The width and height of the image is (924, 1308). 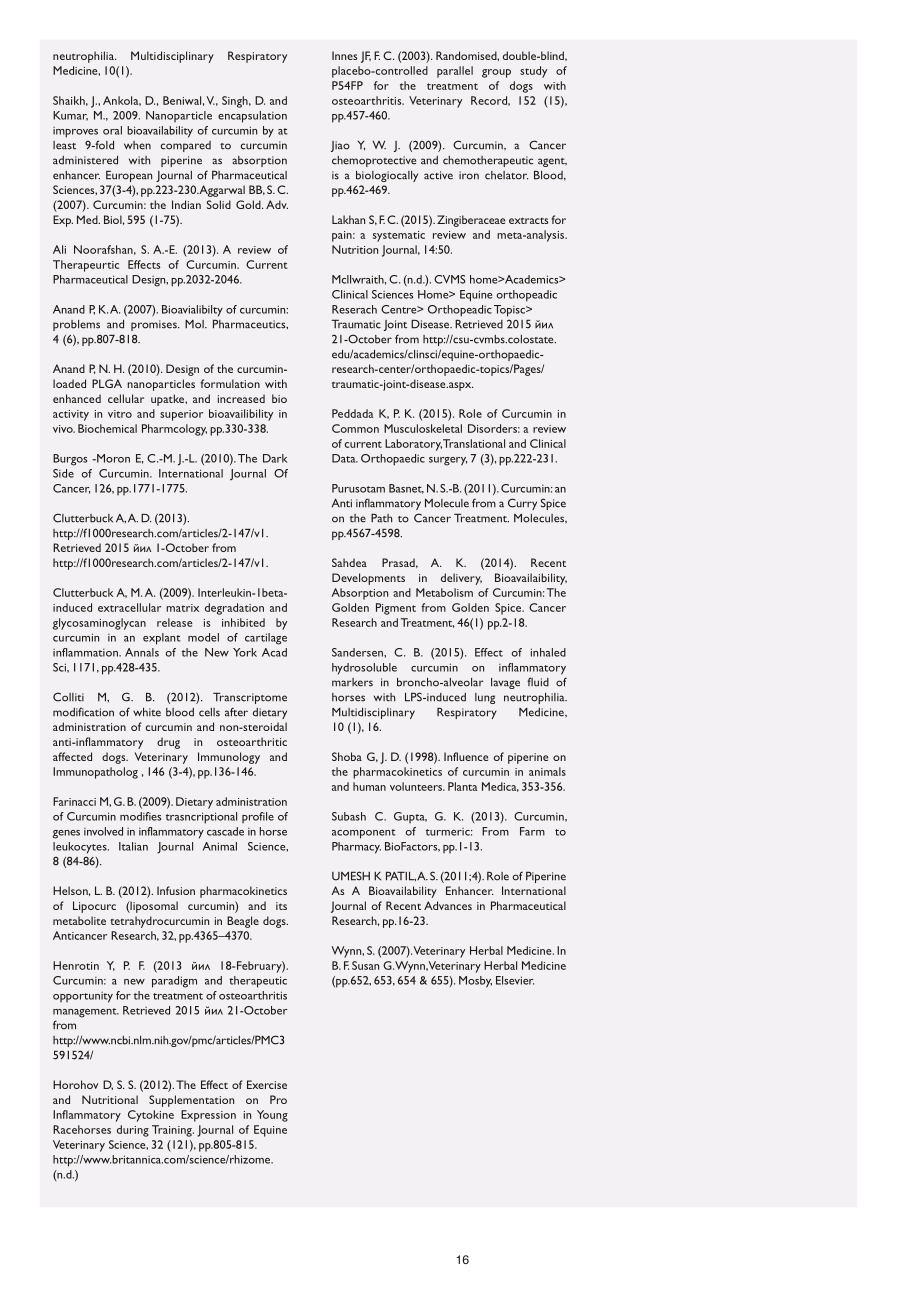 What do you see at coordinates (475, 982) in the image?
I see `Mosby` at bounding box center [475, 982].
